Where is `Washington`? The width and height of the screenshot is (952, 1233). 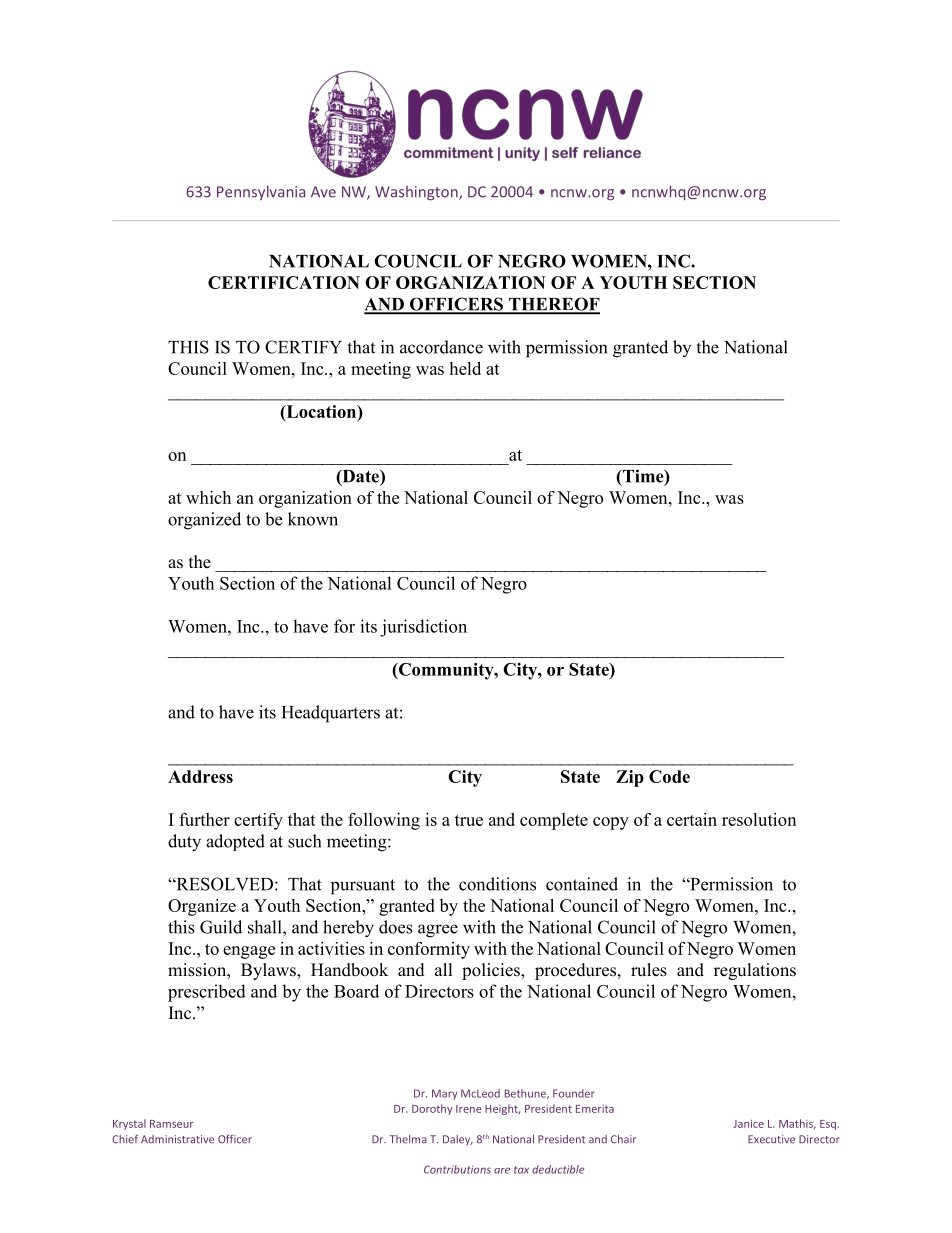
Washington is located at coordinates (417, 193).
